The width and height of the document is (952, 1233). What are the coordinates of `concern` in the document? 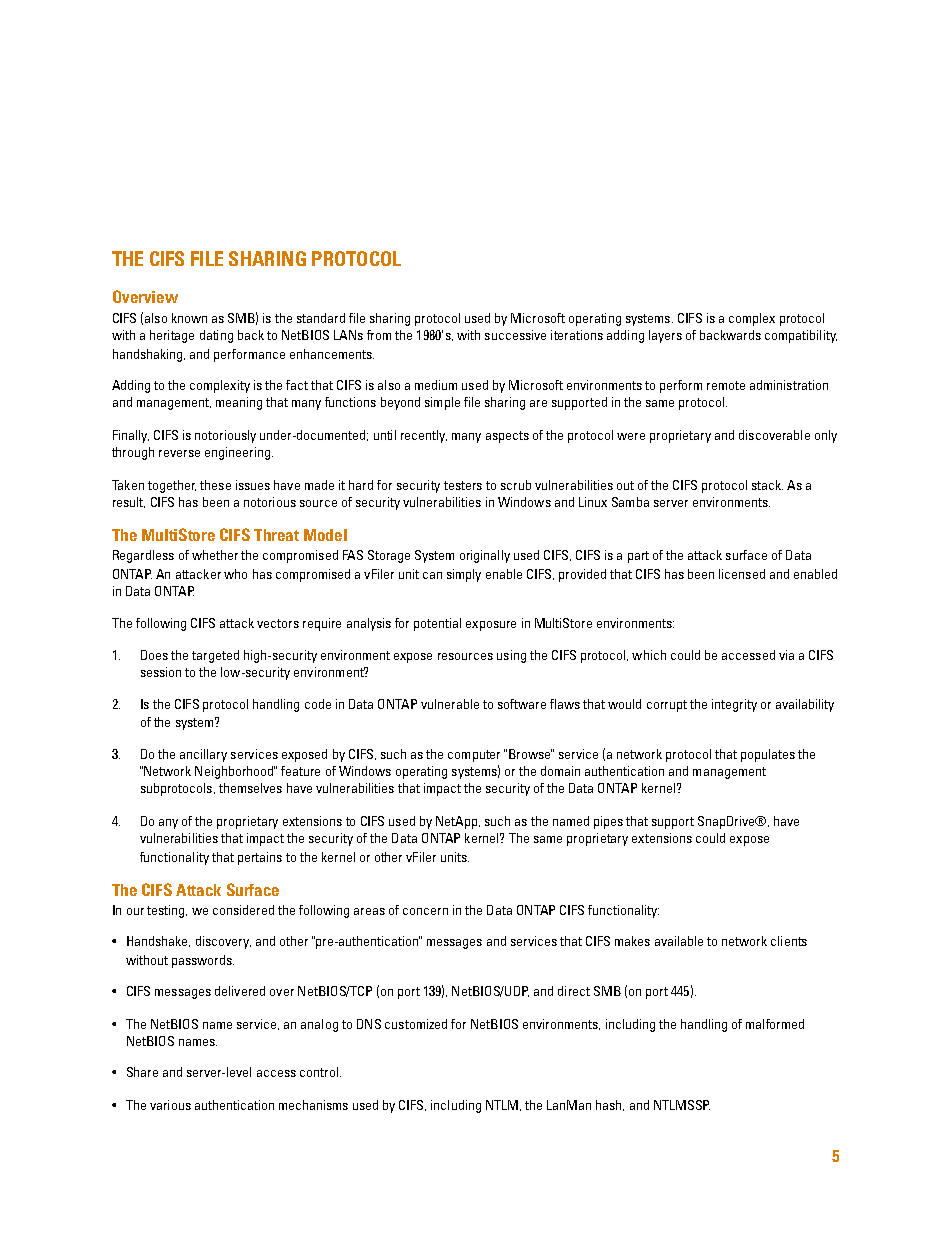 It's located at (425, 911).
